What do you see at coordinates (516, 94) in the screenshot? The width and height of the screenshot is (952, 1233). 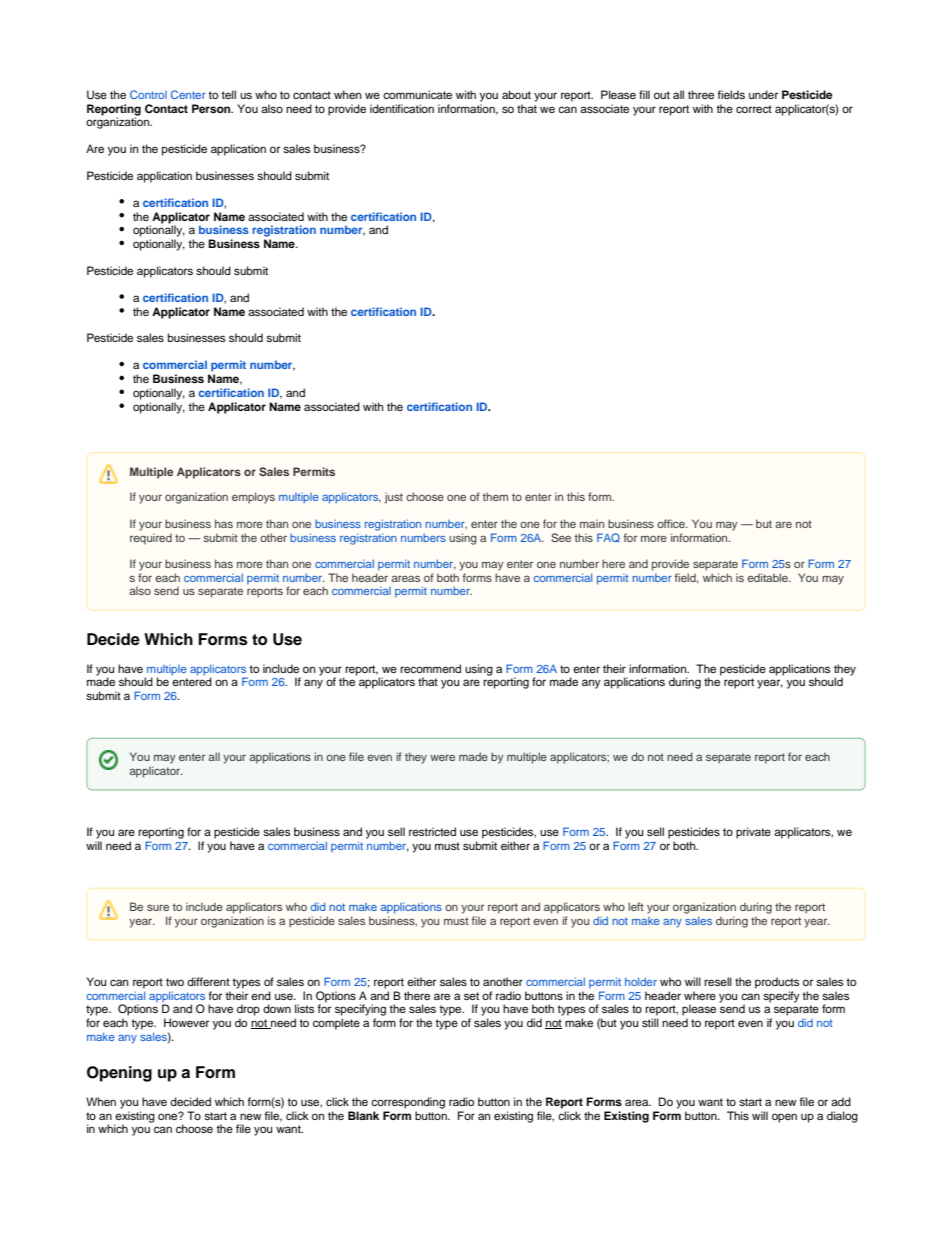 I see `about` at bounding box center [516, 94].
